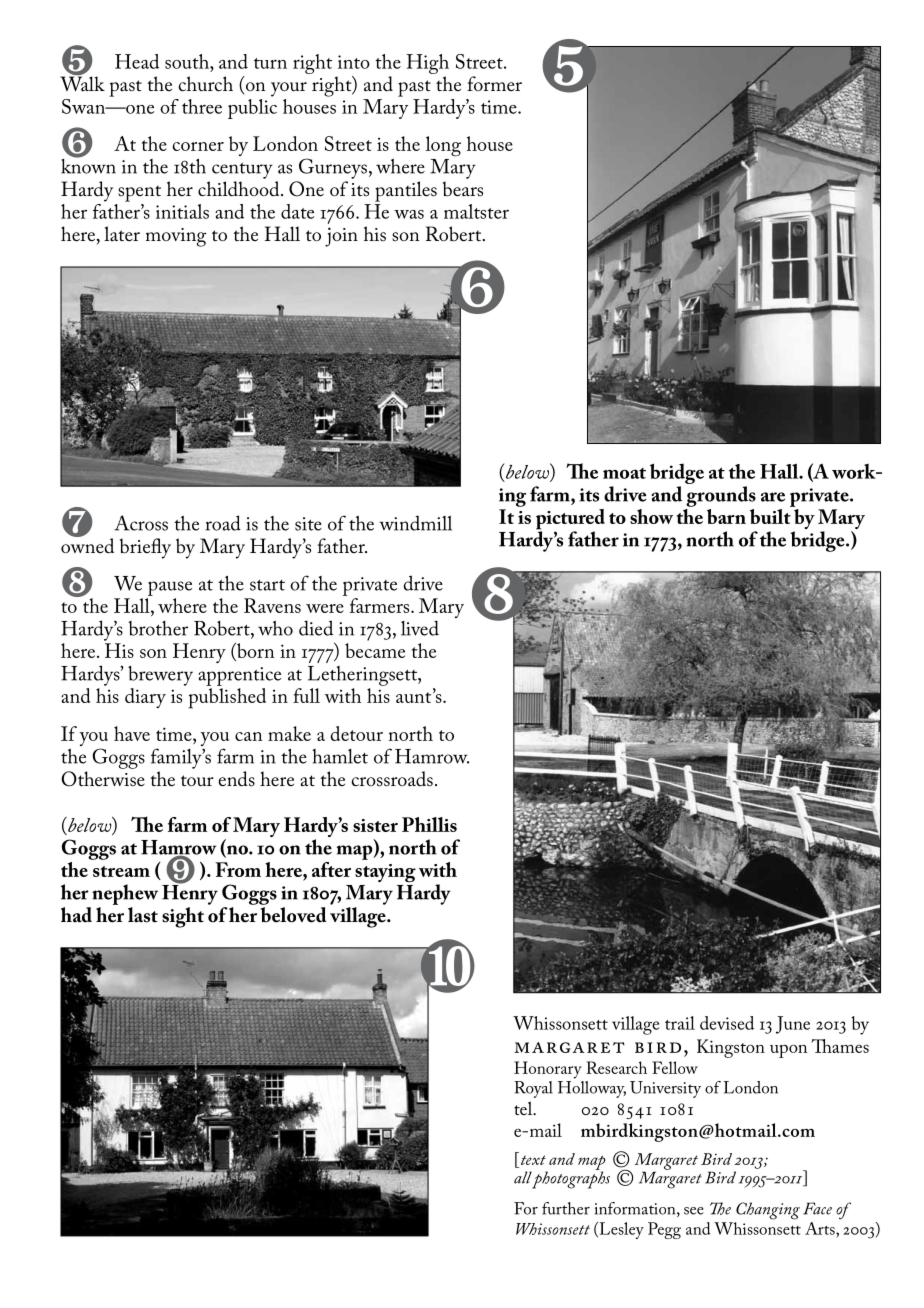  Describe the element at coordinates (176, 237) in the screenshot. I see `moving` at that location.
